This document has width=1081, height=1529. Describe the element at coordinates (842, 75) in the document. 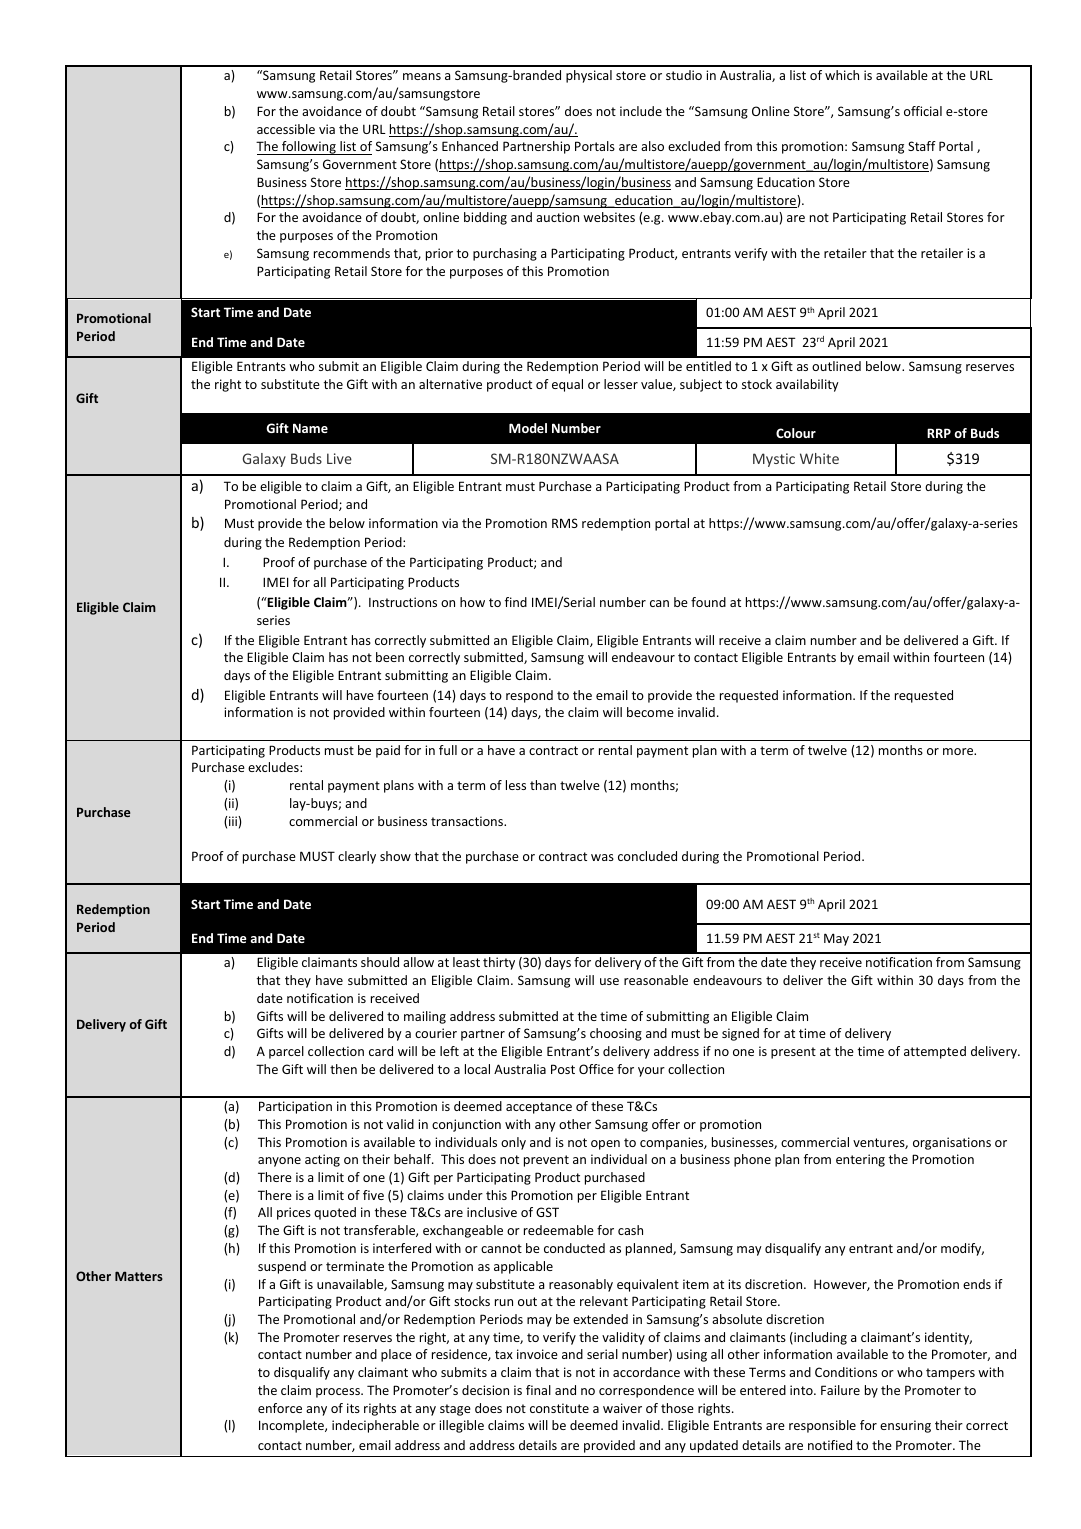

I see `which` at that location.
